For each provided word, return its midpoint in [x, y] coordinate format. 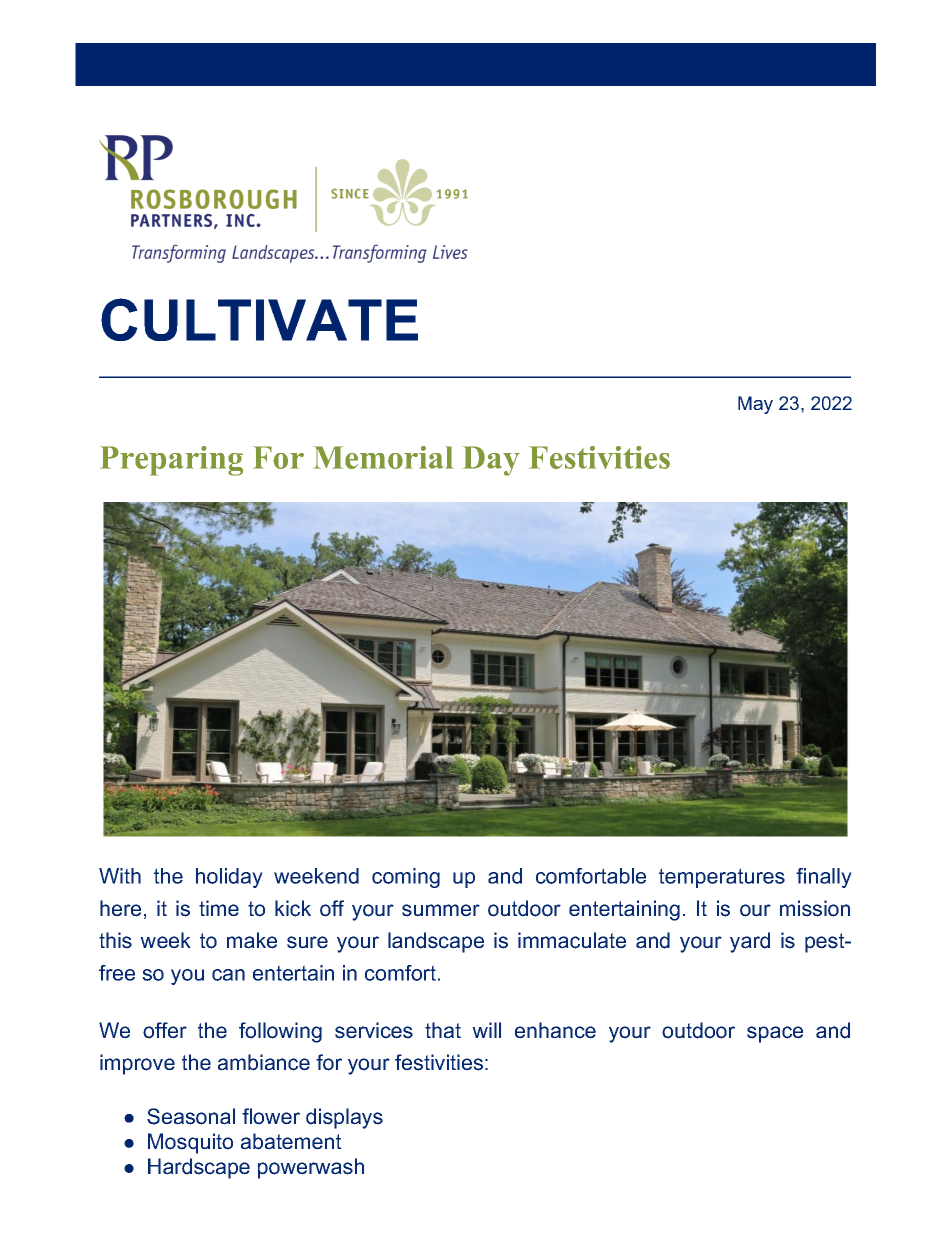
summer [441, 910]
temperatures [722, 878]
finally [824, 878]
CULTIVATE [259, 319]
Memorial [383, 457]
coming [406, 878]
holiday [229, 878]
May [755, 405]
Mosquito [190, 1143]
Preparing [171, 461]
